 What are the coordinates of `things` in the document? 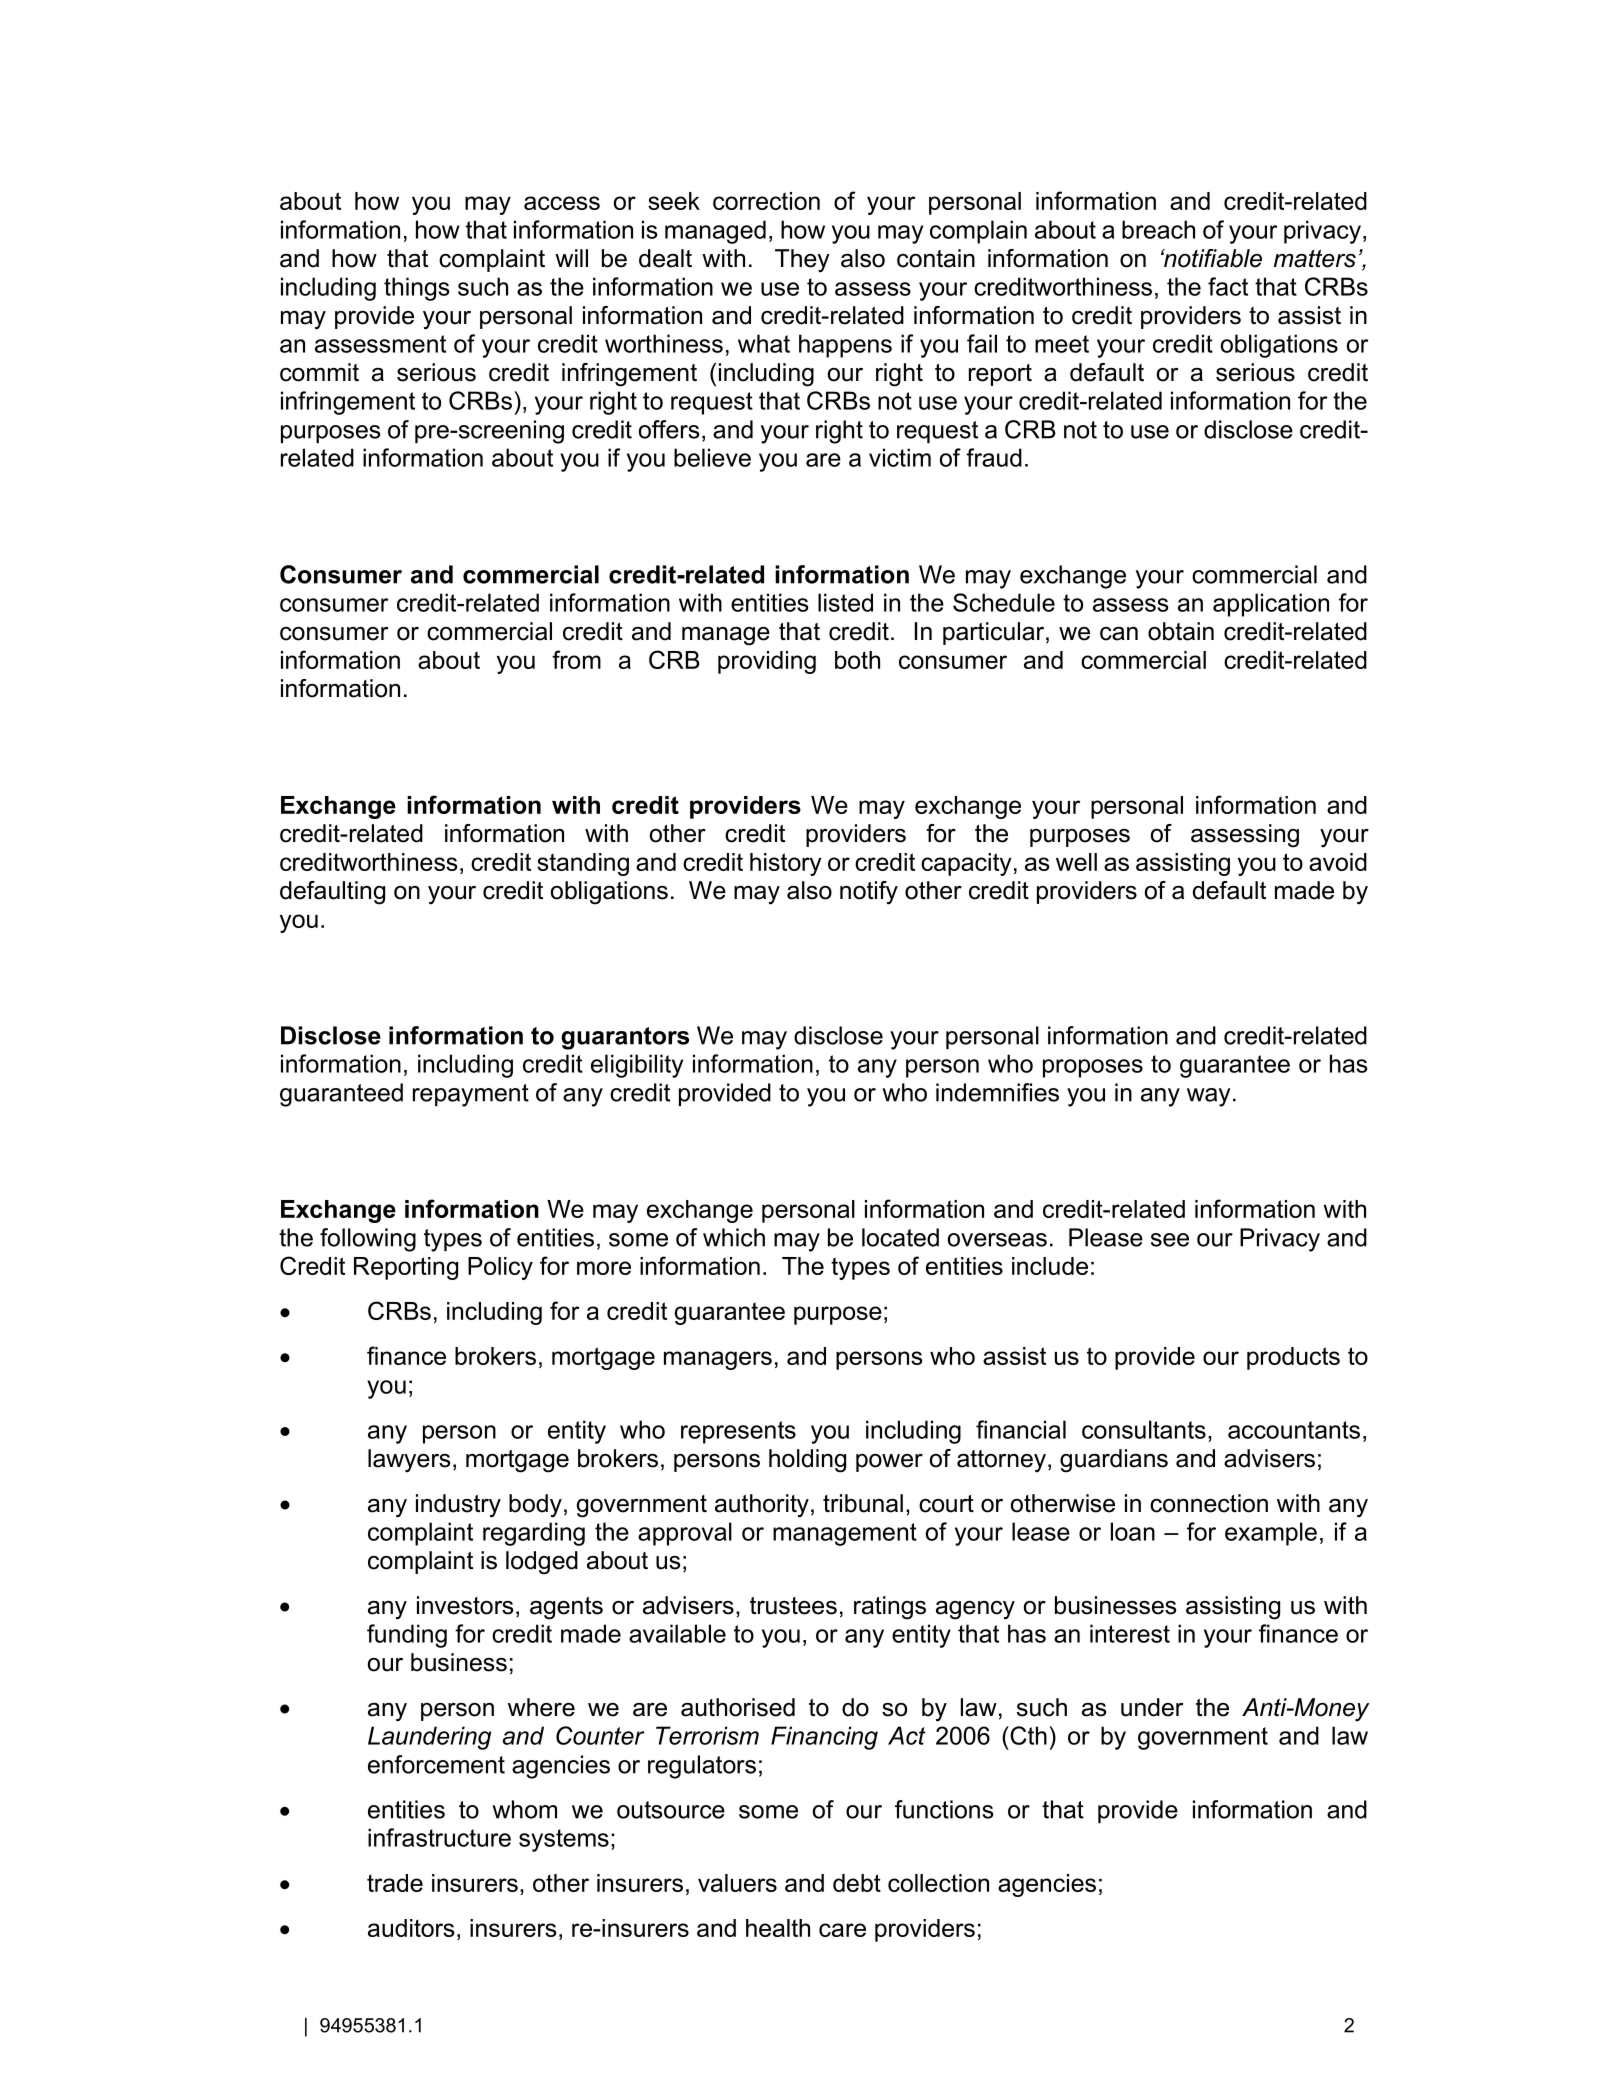 It's located at (416, 289).
